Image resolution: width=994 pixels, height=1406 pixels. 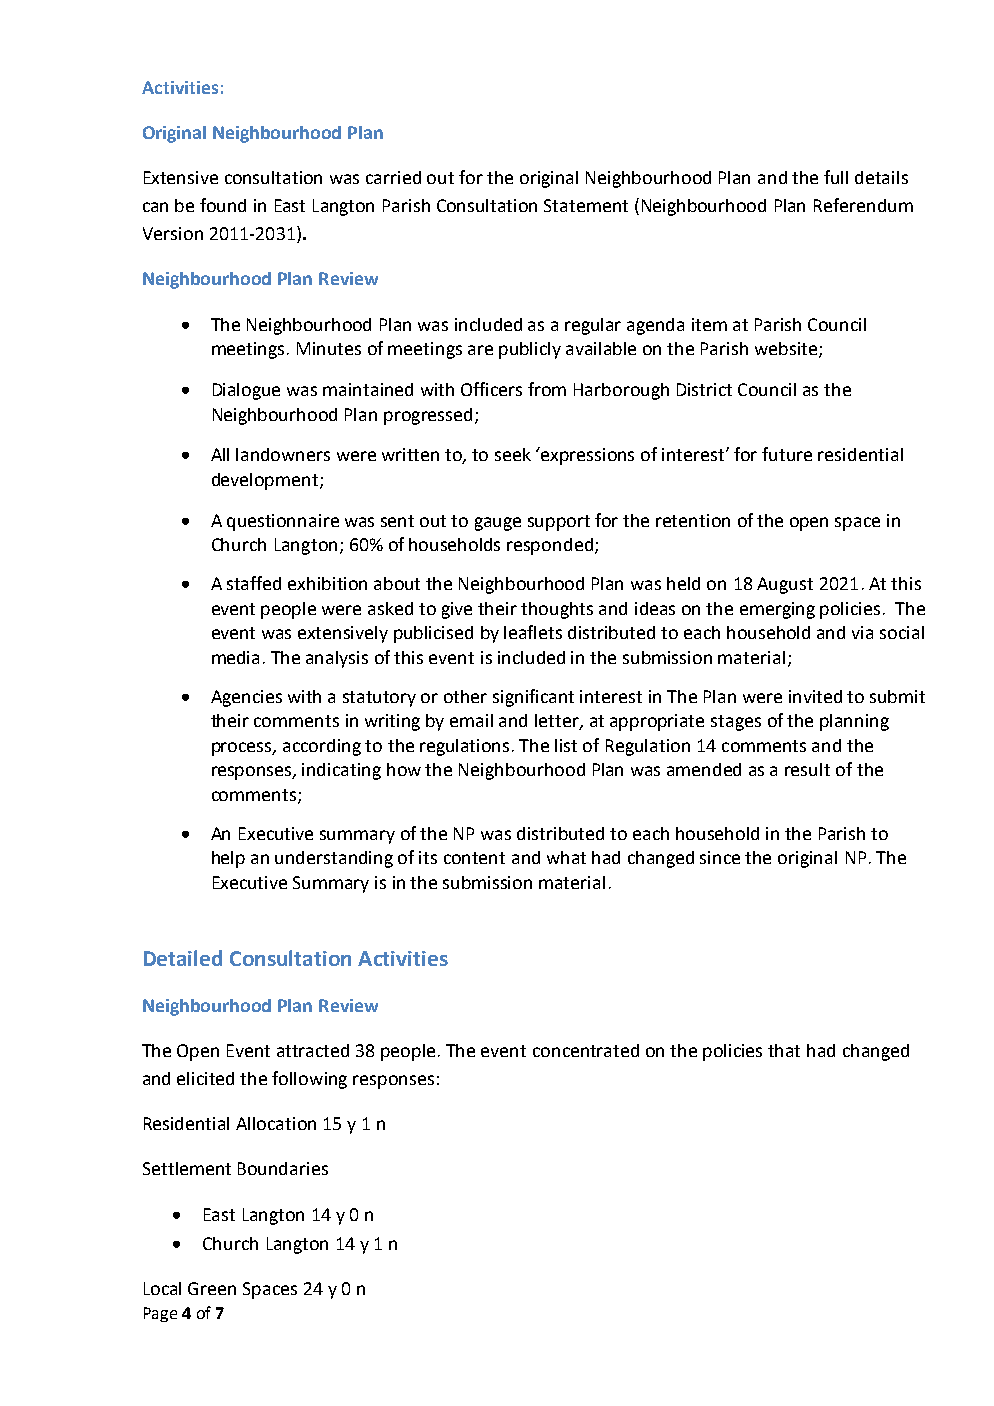 I want to click on attracted, so click(x=313, y=1050).
